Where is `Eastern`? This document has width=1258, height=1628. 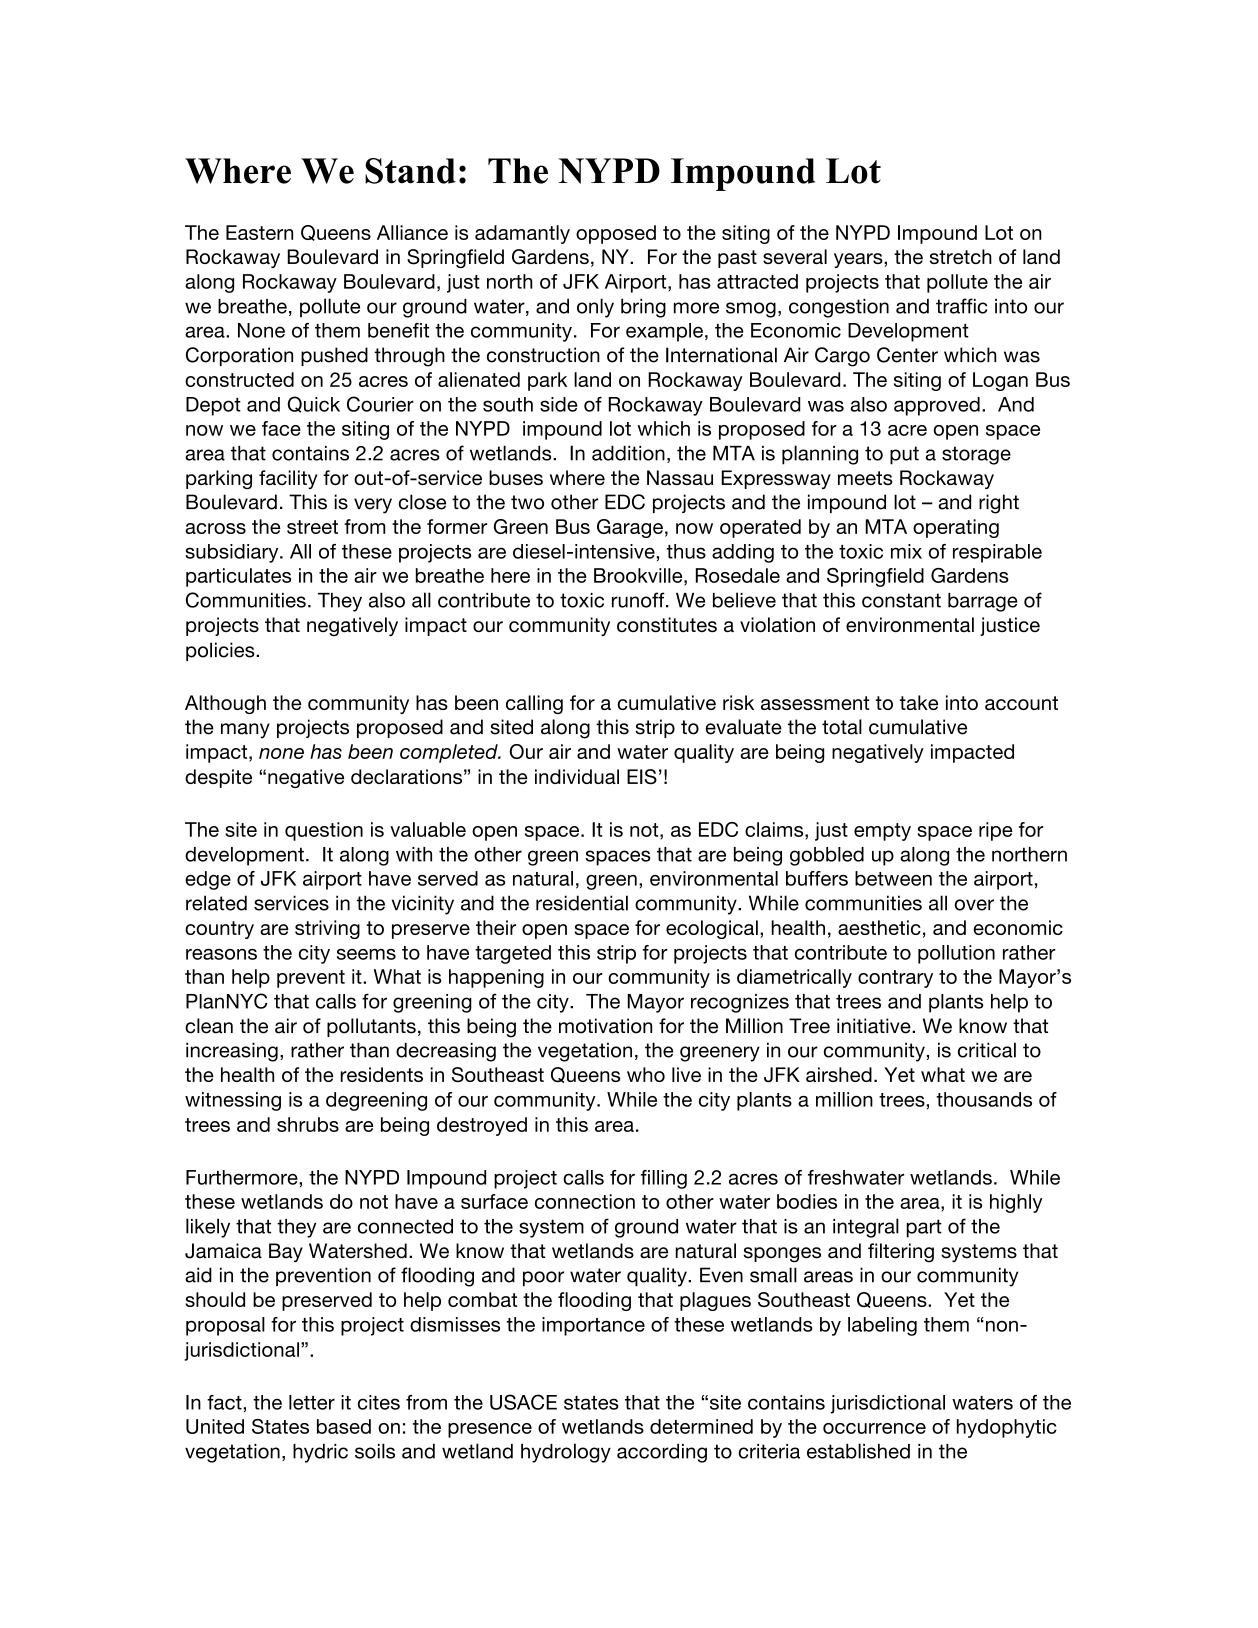
Eastern is located at coordinates (259, 232).
